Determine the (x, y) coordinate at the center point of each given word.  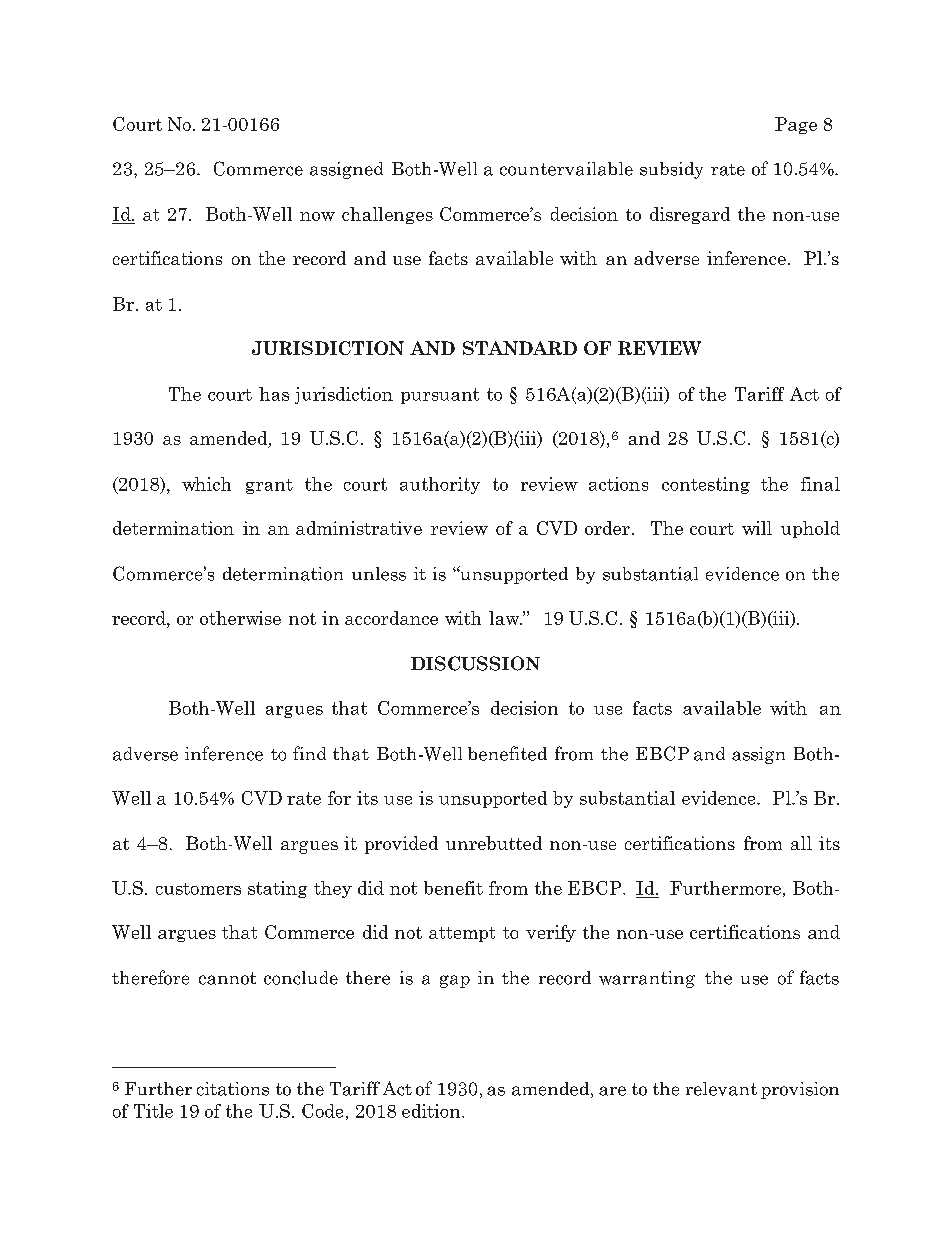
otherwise (240, 618)
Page (796, 125)
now (317, 216)
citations (233, 1089)
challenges (387, 215)
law (505, 618)
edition (432, 1111)
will (757, 528)
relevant (721, 1089)
